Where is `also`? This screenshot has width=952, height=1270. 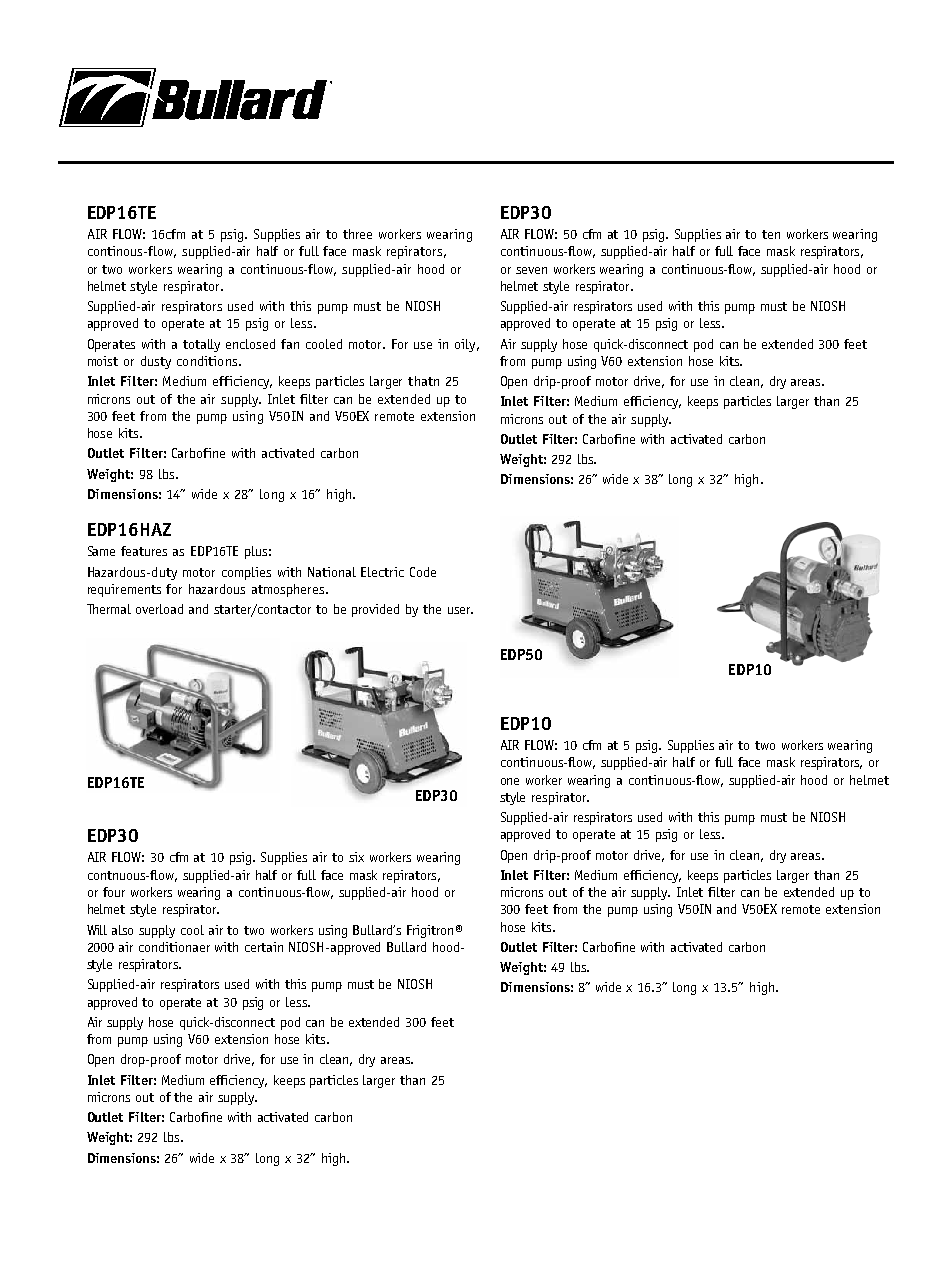 also is located at coordinates (122, 930).
